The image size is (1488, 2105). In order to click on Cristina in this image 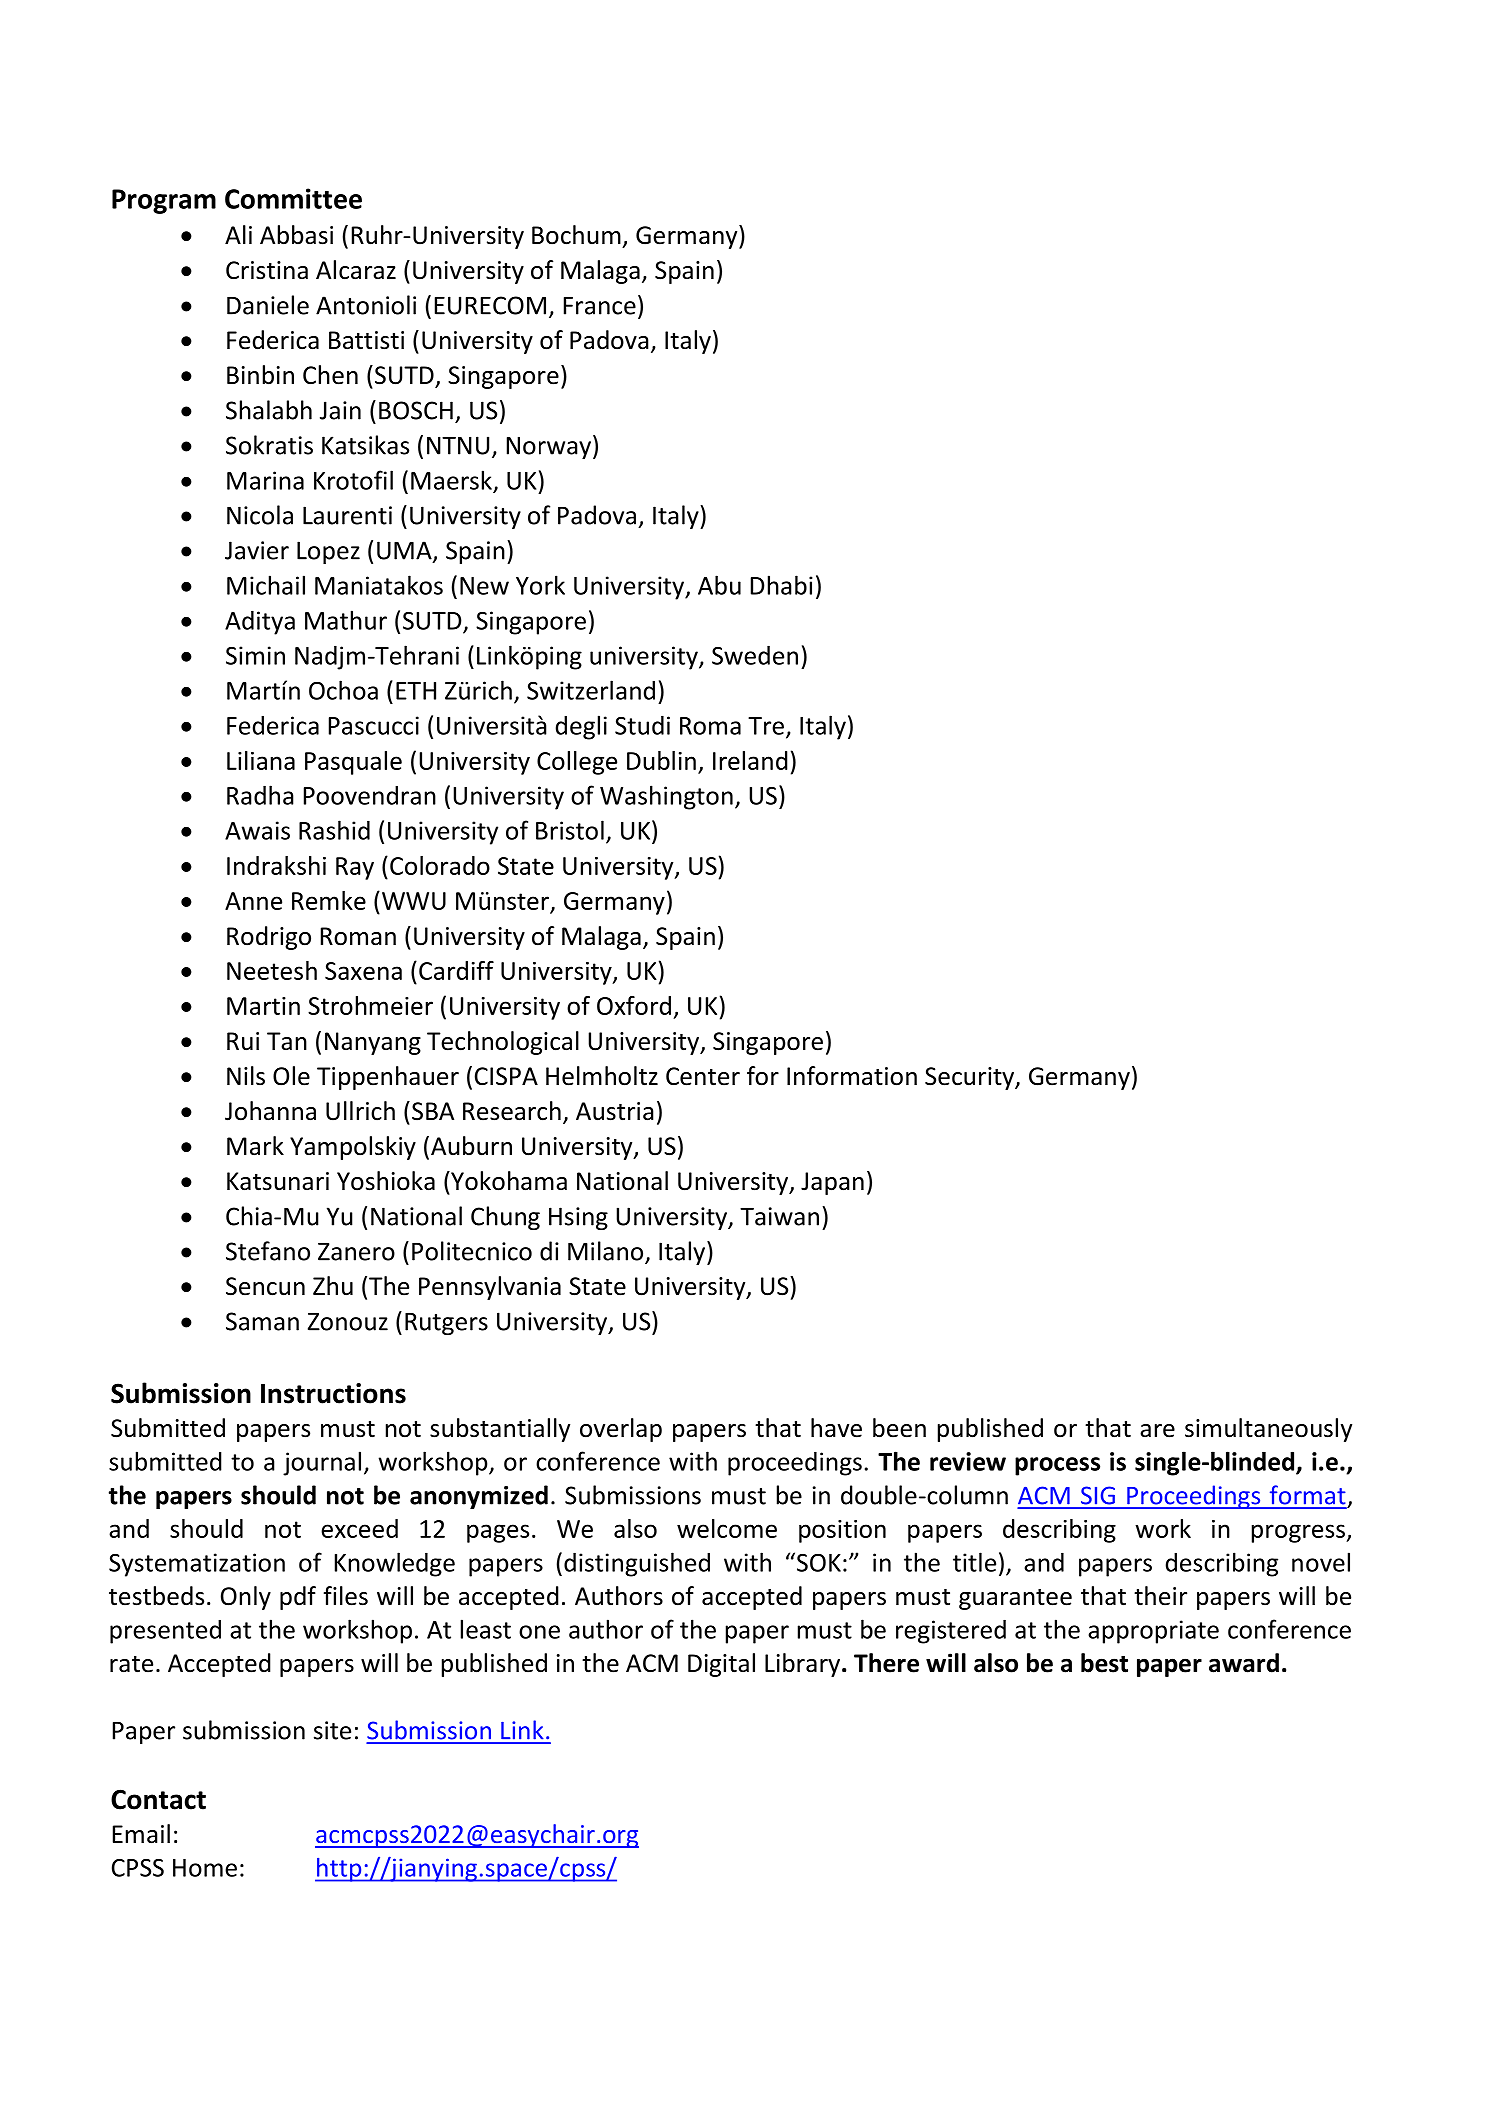, I will do `click(267, 270)`.
